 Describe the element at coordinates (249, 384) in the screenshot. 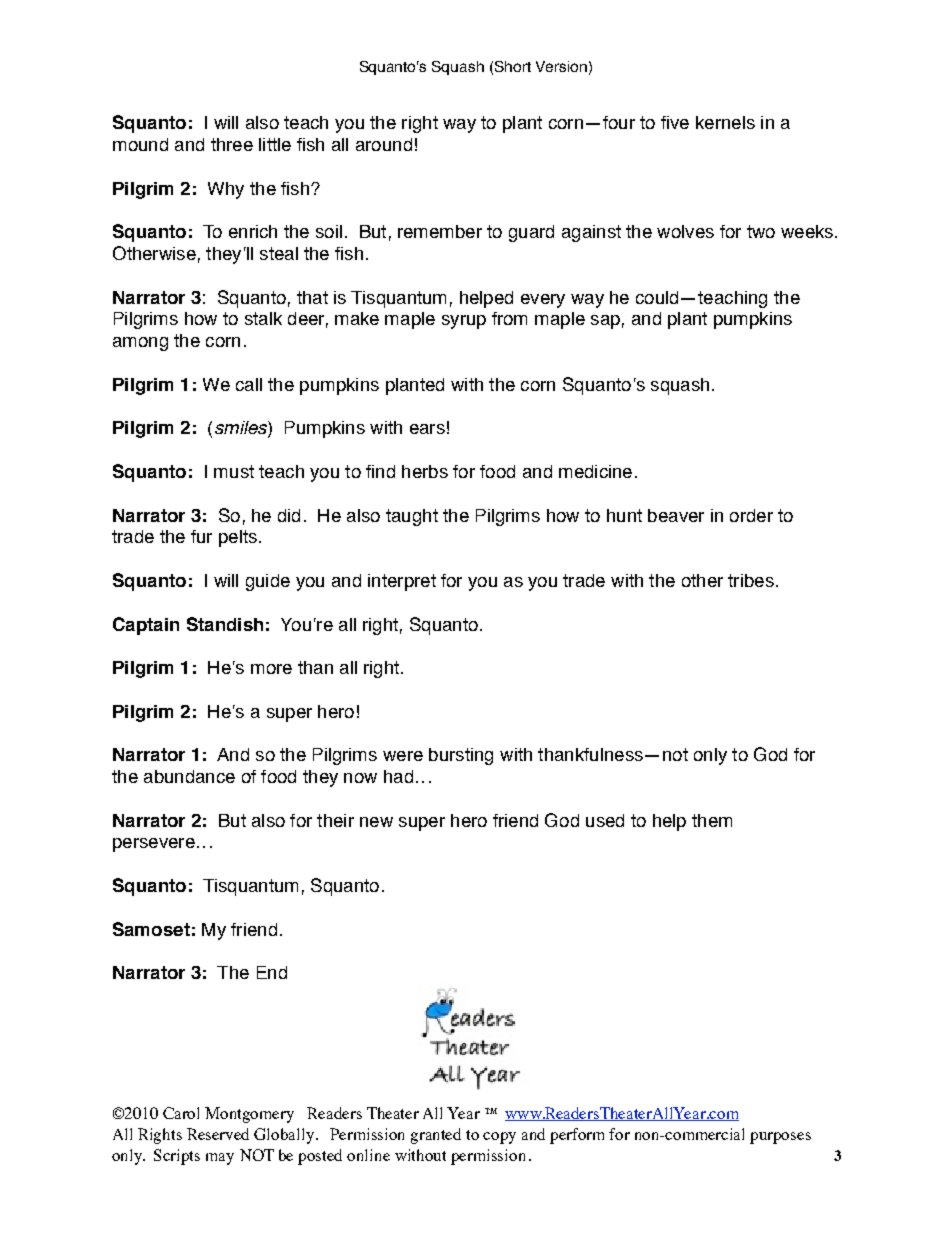

I see `call` at that location.
